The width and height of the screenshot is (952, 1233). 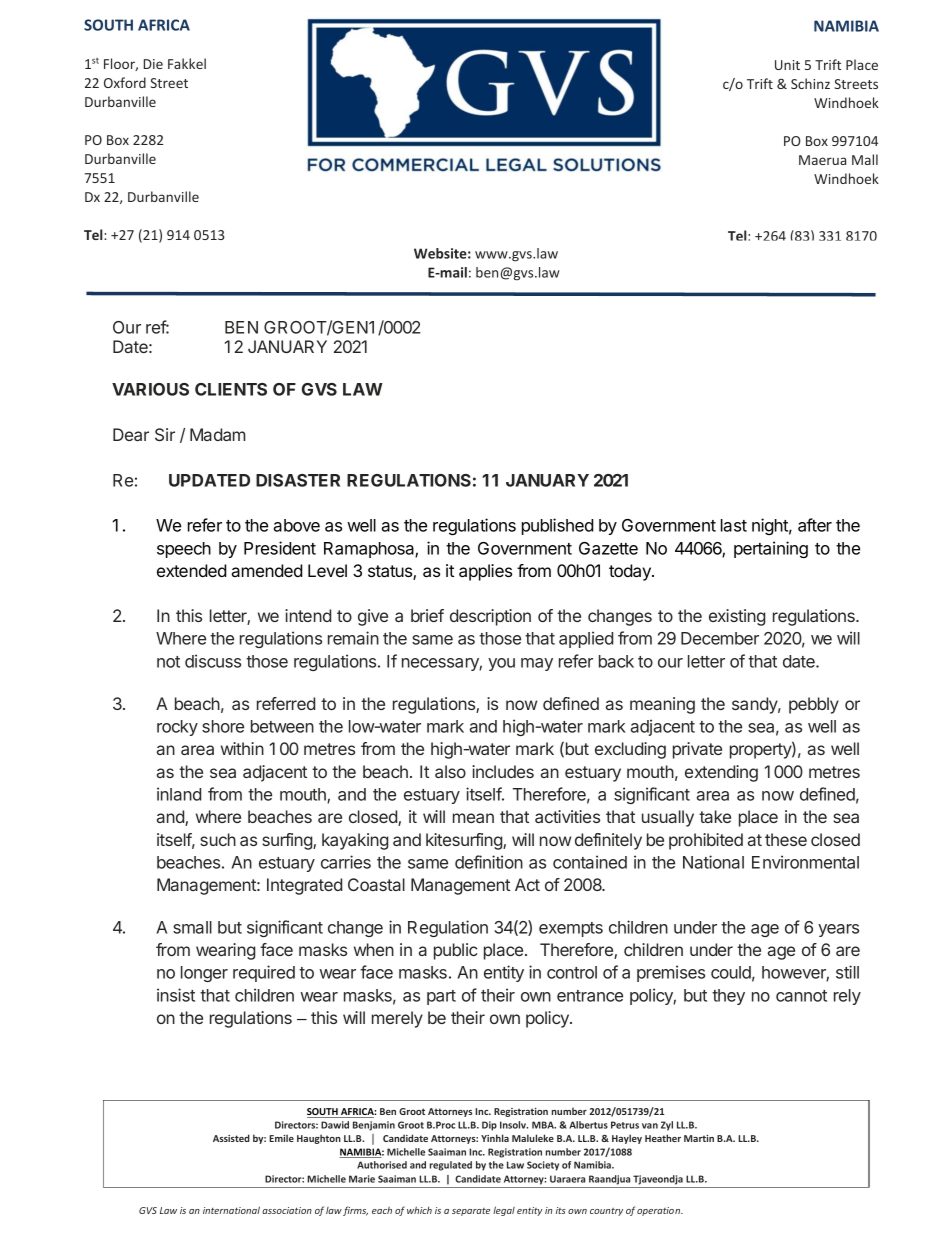 What do you see at coordinates (213, 661) in the screenshot?
I see `discuss` at bounding box center [213, 661].
